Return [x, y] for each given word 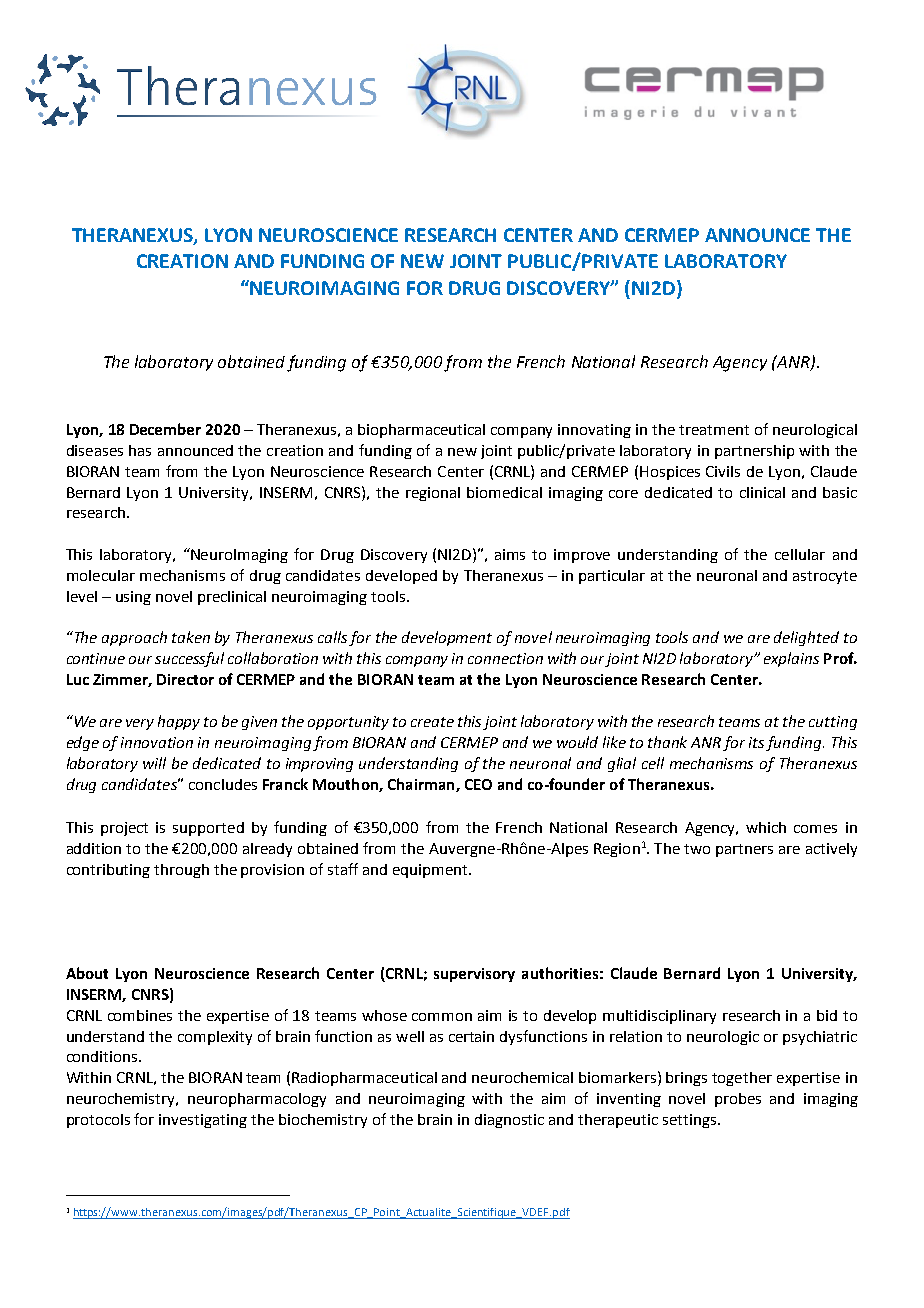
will [154, 763]
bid [827, 1015]
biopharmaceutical [421, 431]
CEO [478, 784]
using [133, 598]
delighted [806, 638]
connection [505, 658]
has [140, 450]
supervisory [474, 975]
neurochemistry [122, 1100]
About [87, 973]
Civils [723, 471]
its [756, 742]
